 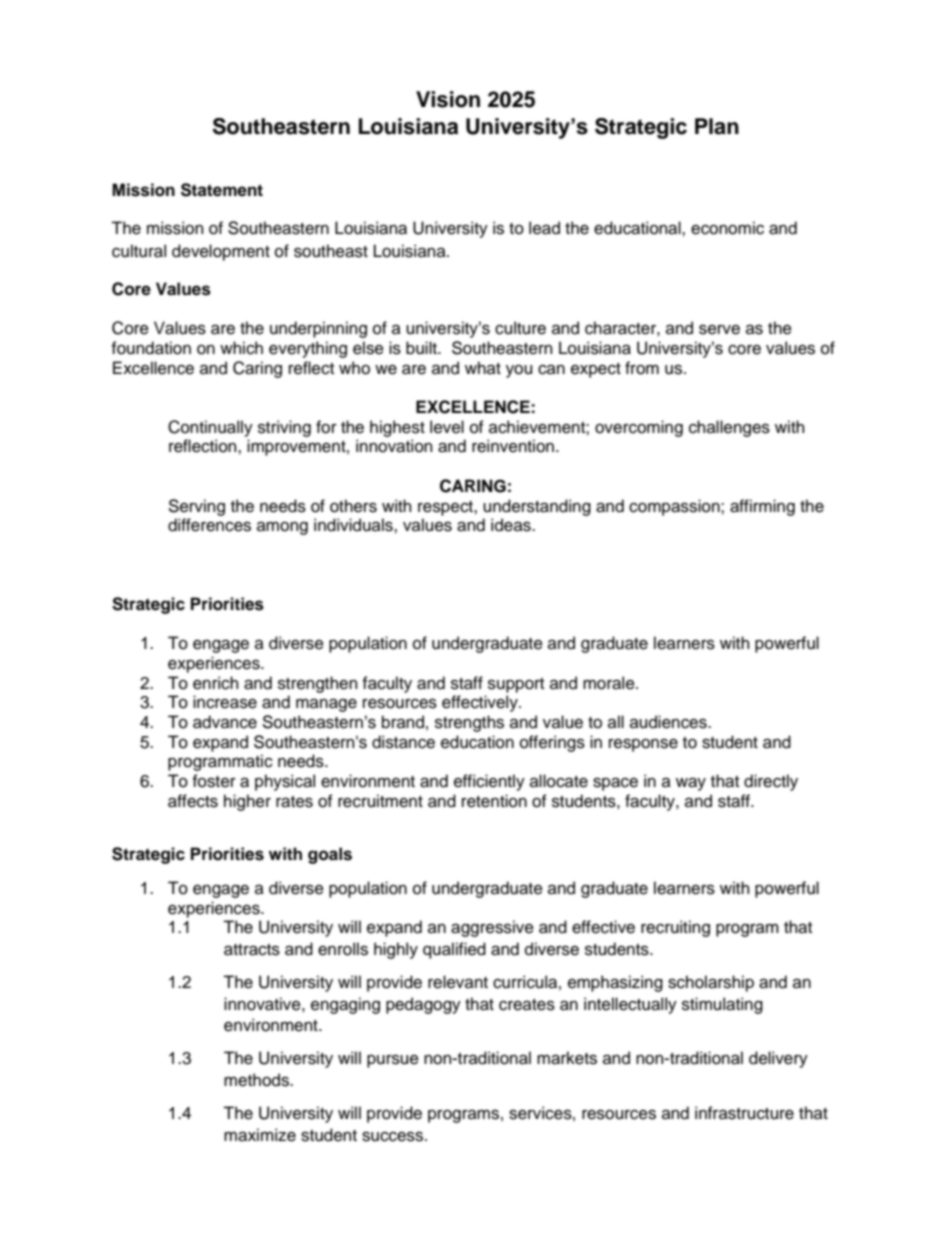 I want to click on enrich, so click(x=215, y=683).
